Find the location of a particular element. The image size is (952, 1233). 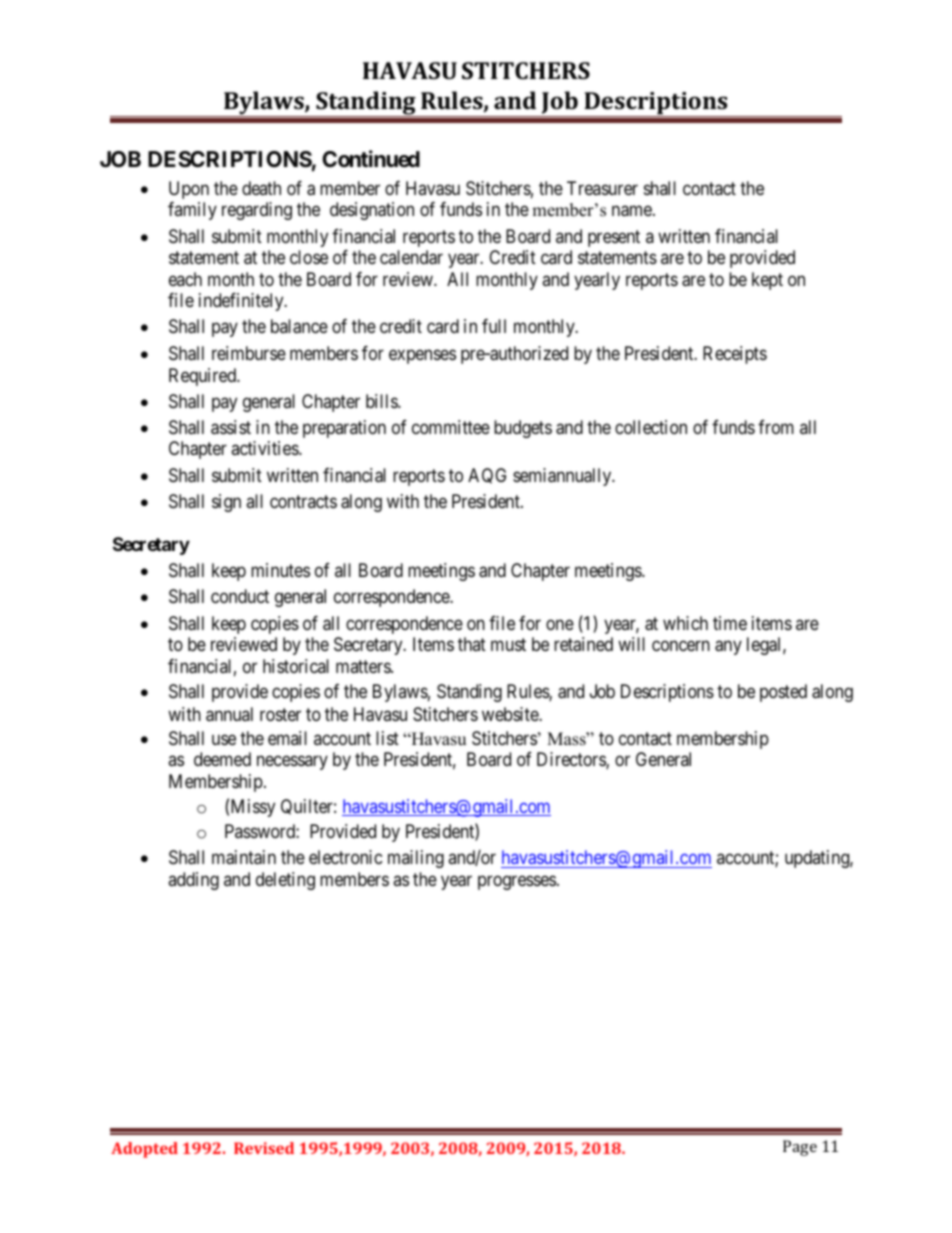

Directors is located at coordinates (572, 760).
